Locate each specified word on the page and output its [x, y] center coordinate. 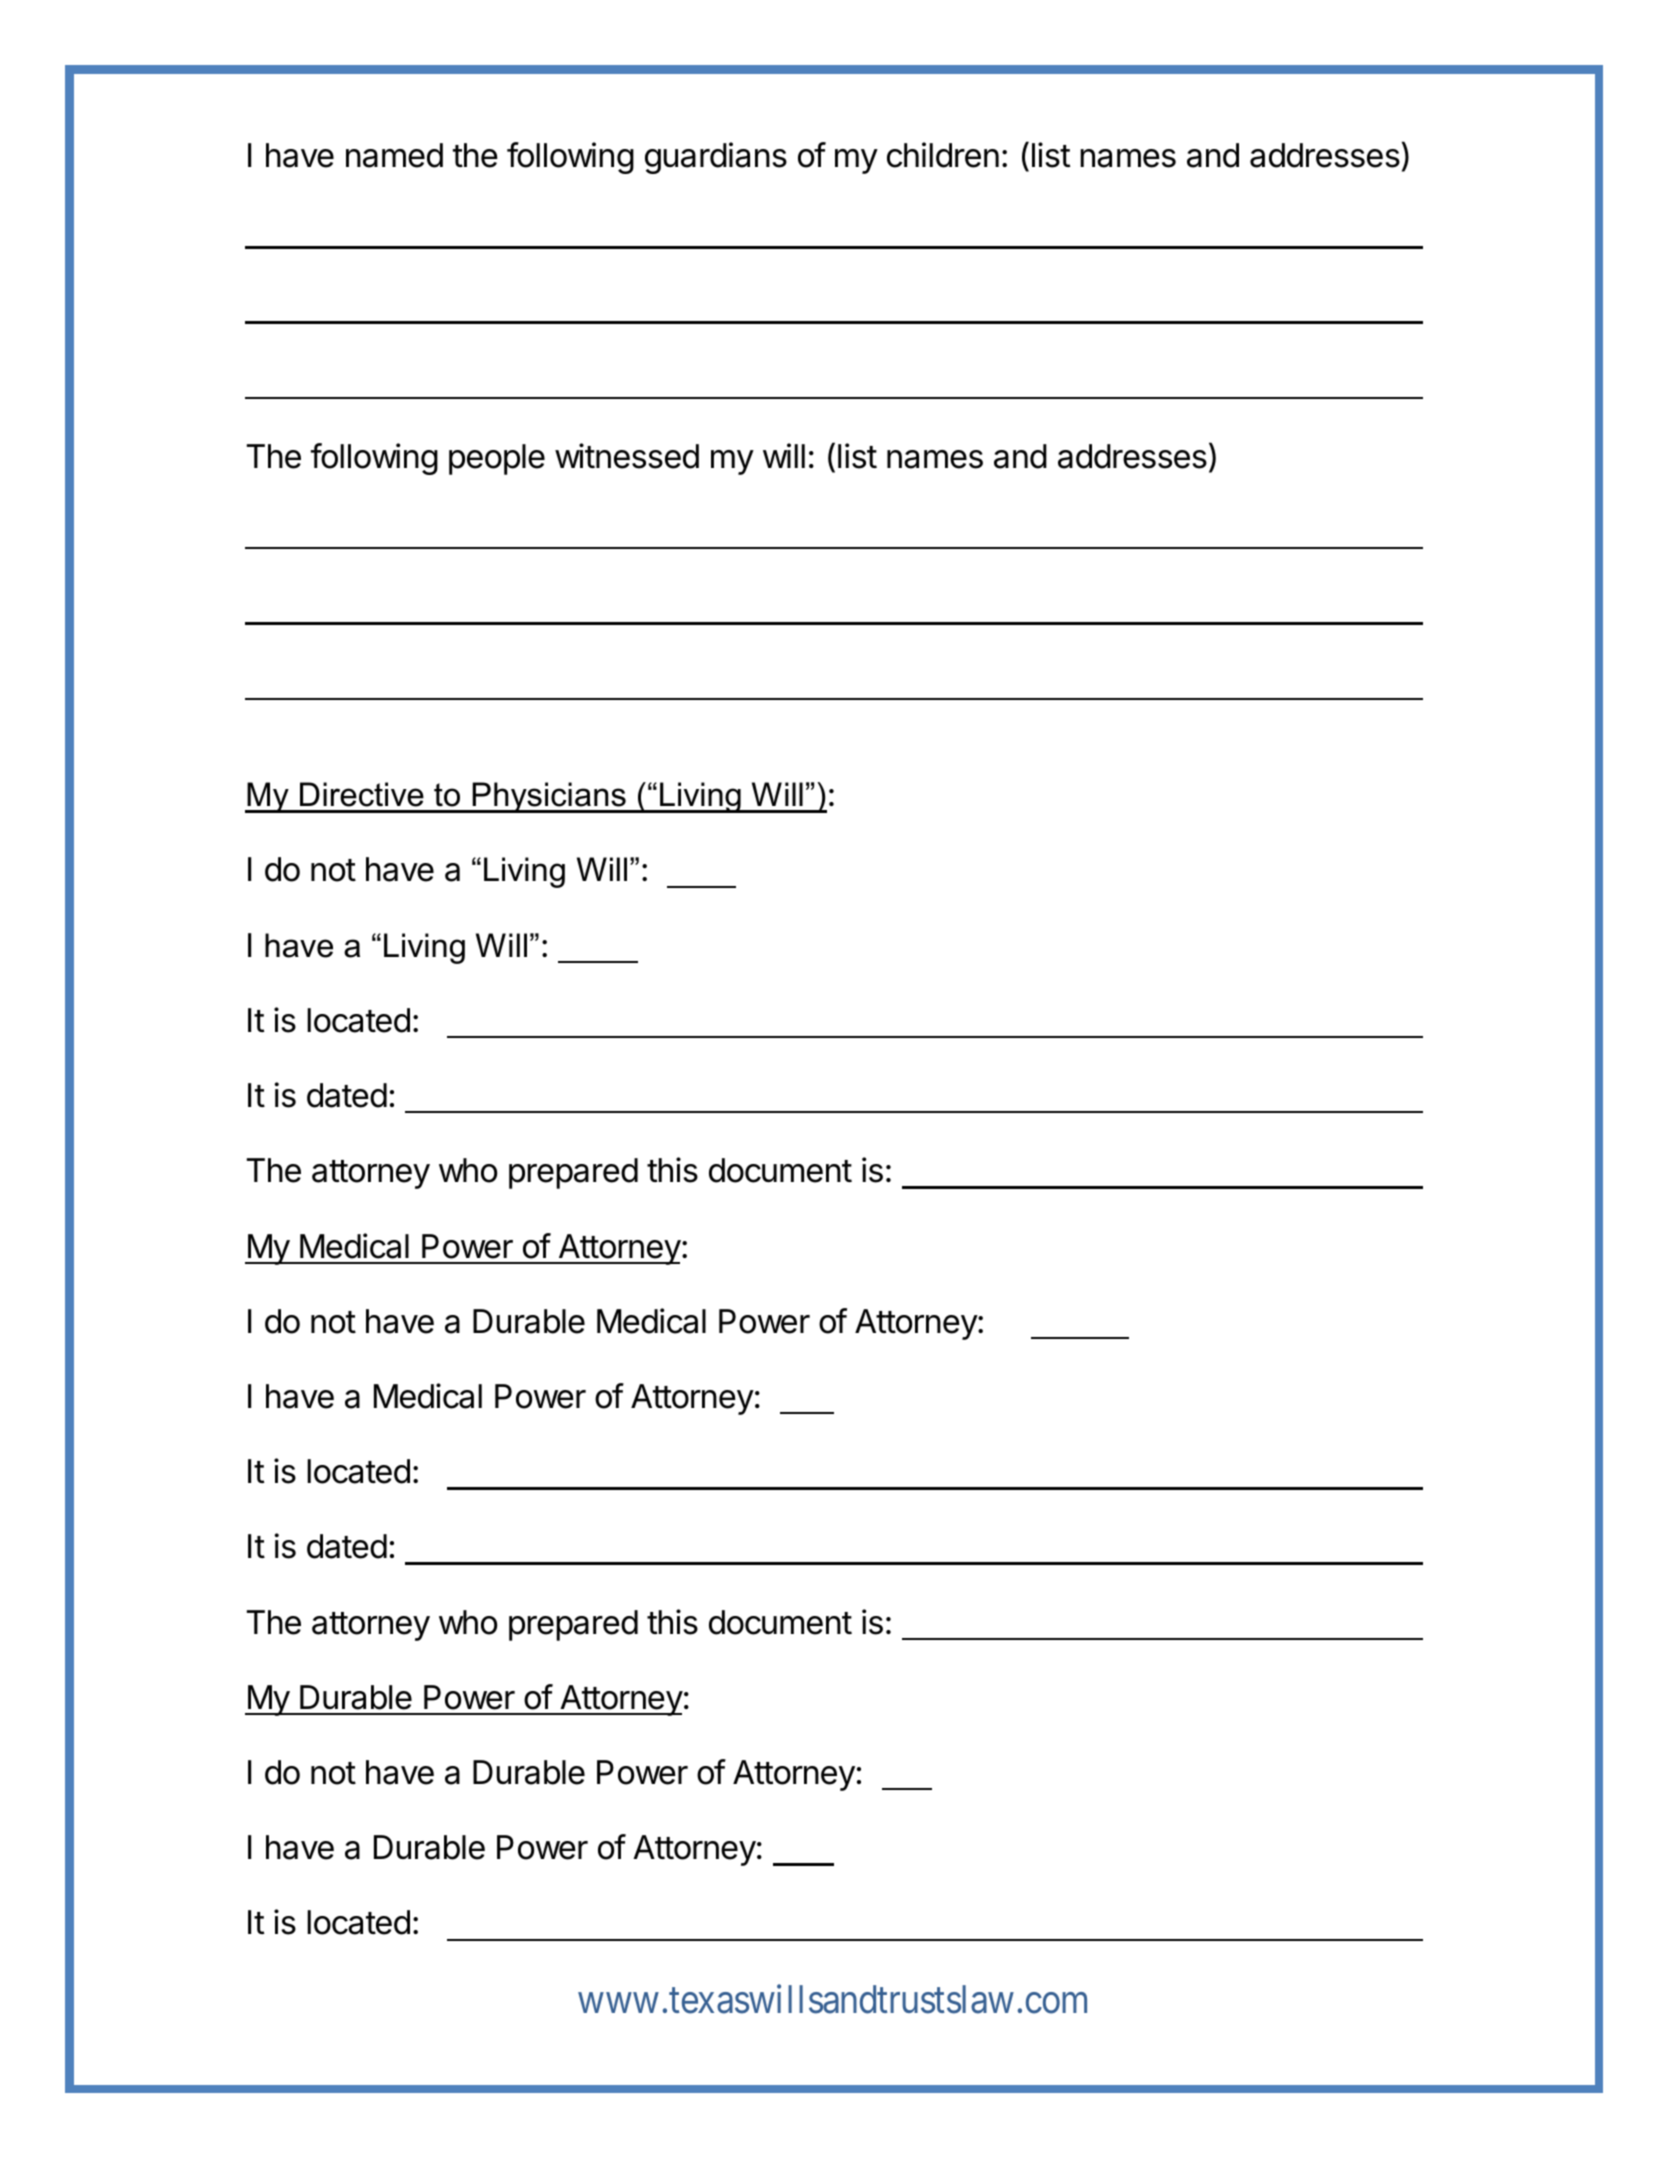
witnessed [627, 456]
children [943, 155]
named [394, 155]
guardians [716, 158]
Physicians [549, 797]
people [497, 459]
